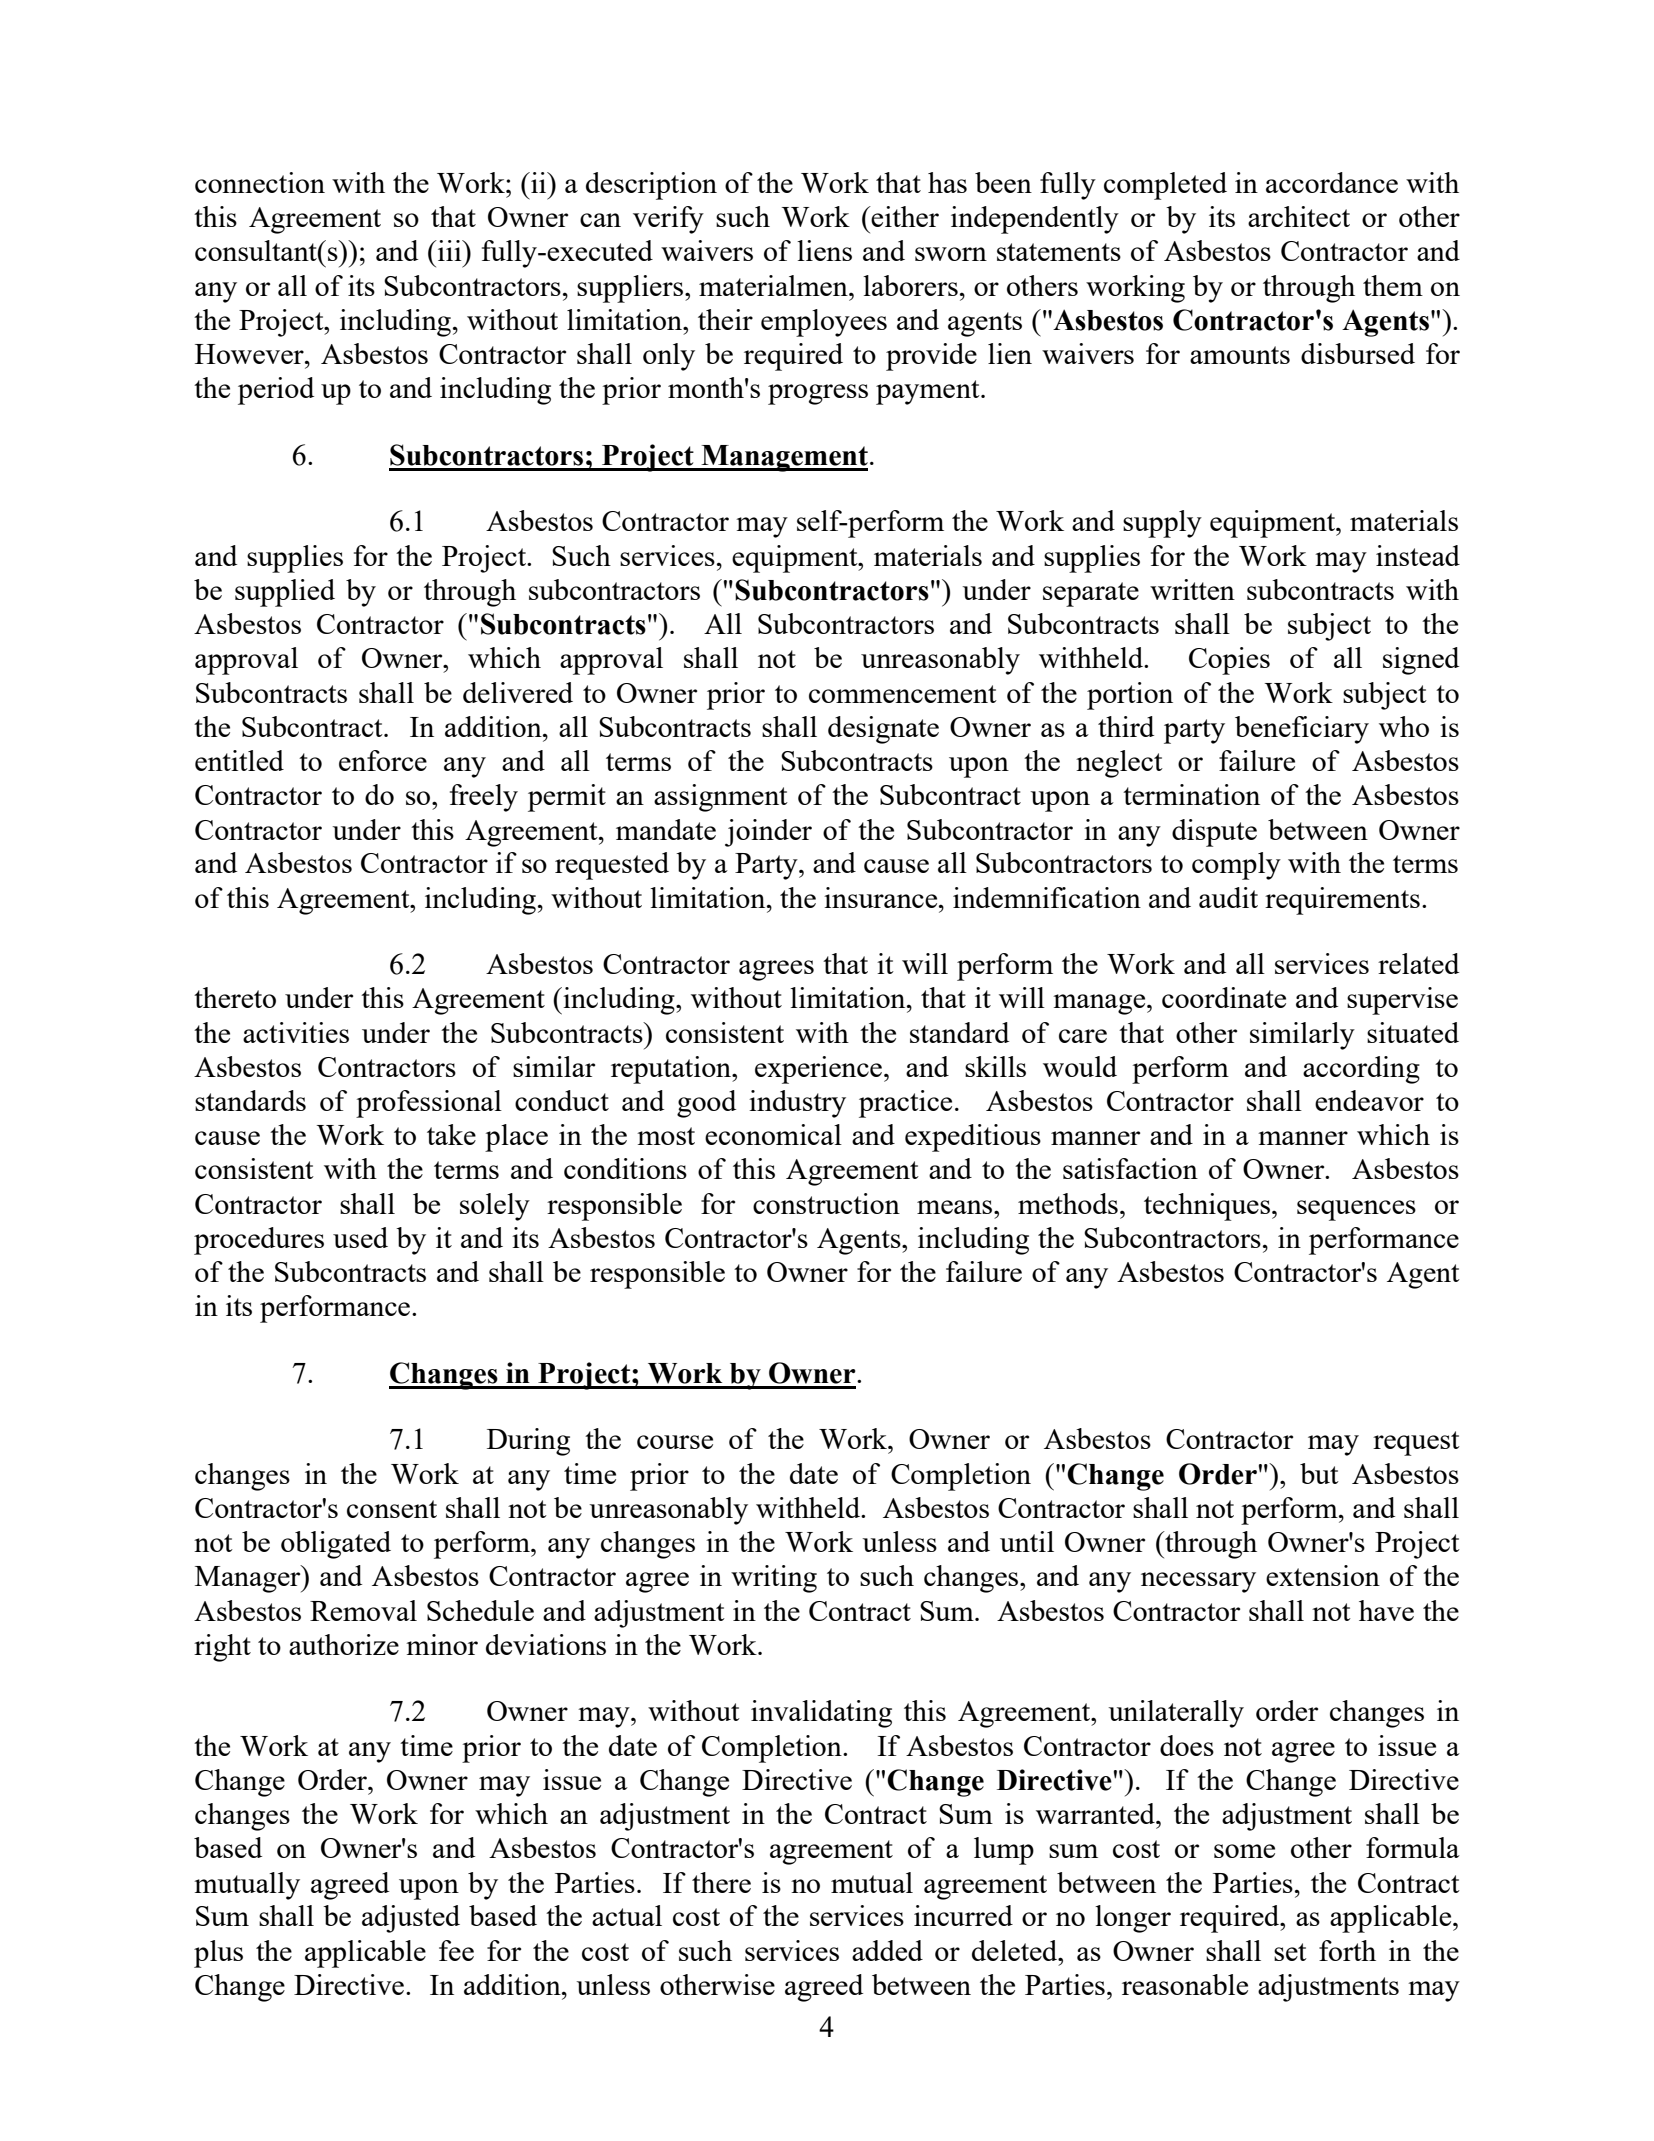  I want to click on iii, so click(450, 250).
